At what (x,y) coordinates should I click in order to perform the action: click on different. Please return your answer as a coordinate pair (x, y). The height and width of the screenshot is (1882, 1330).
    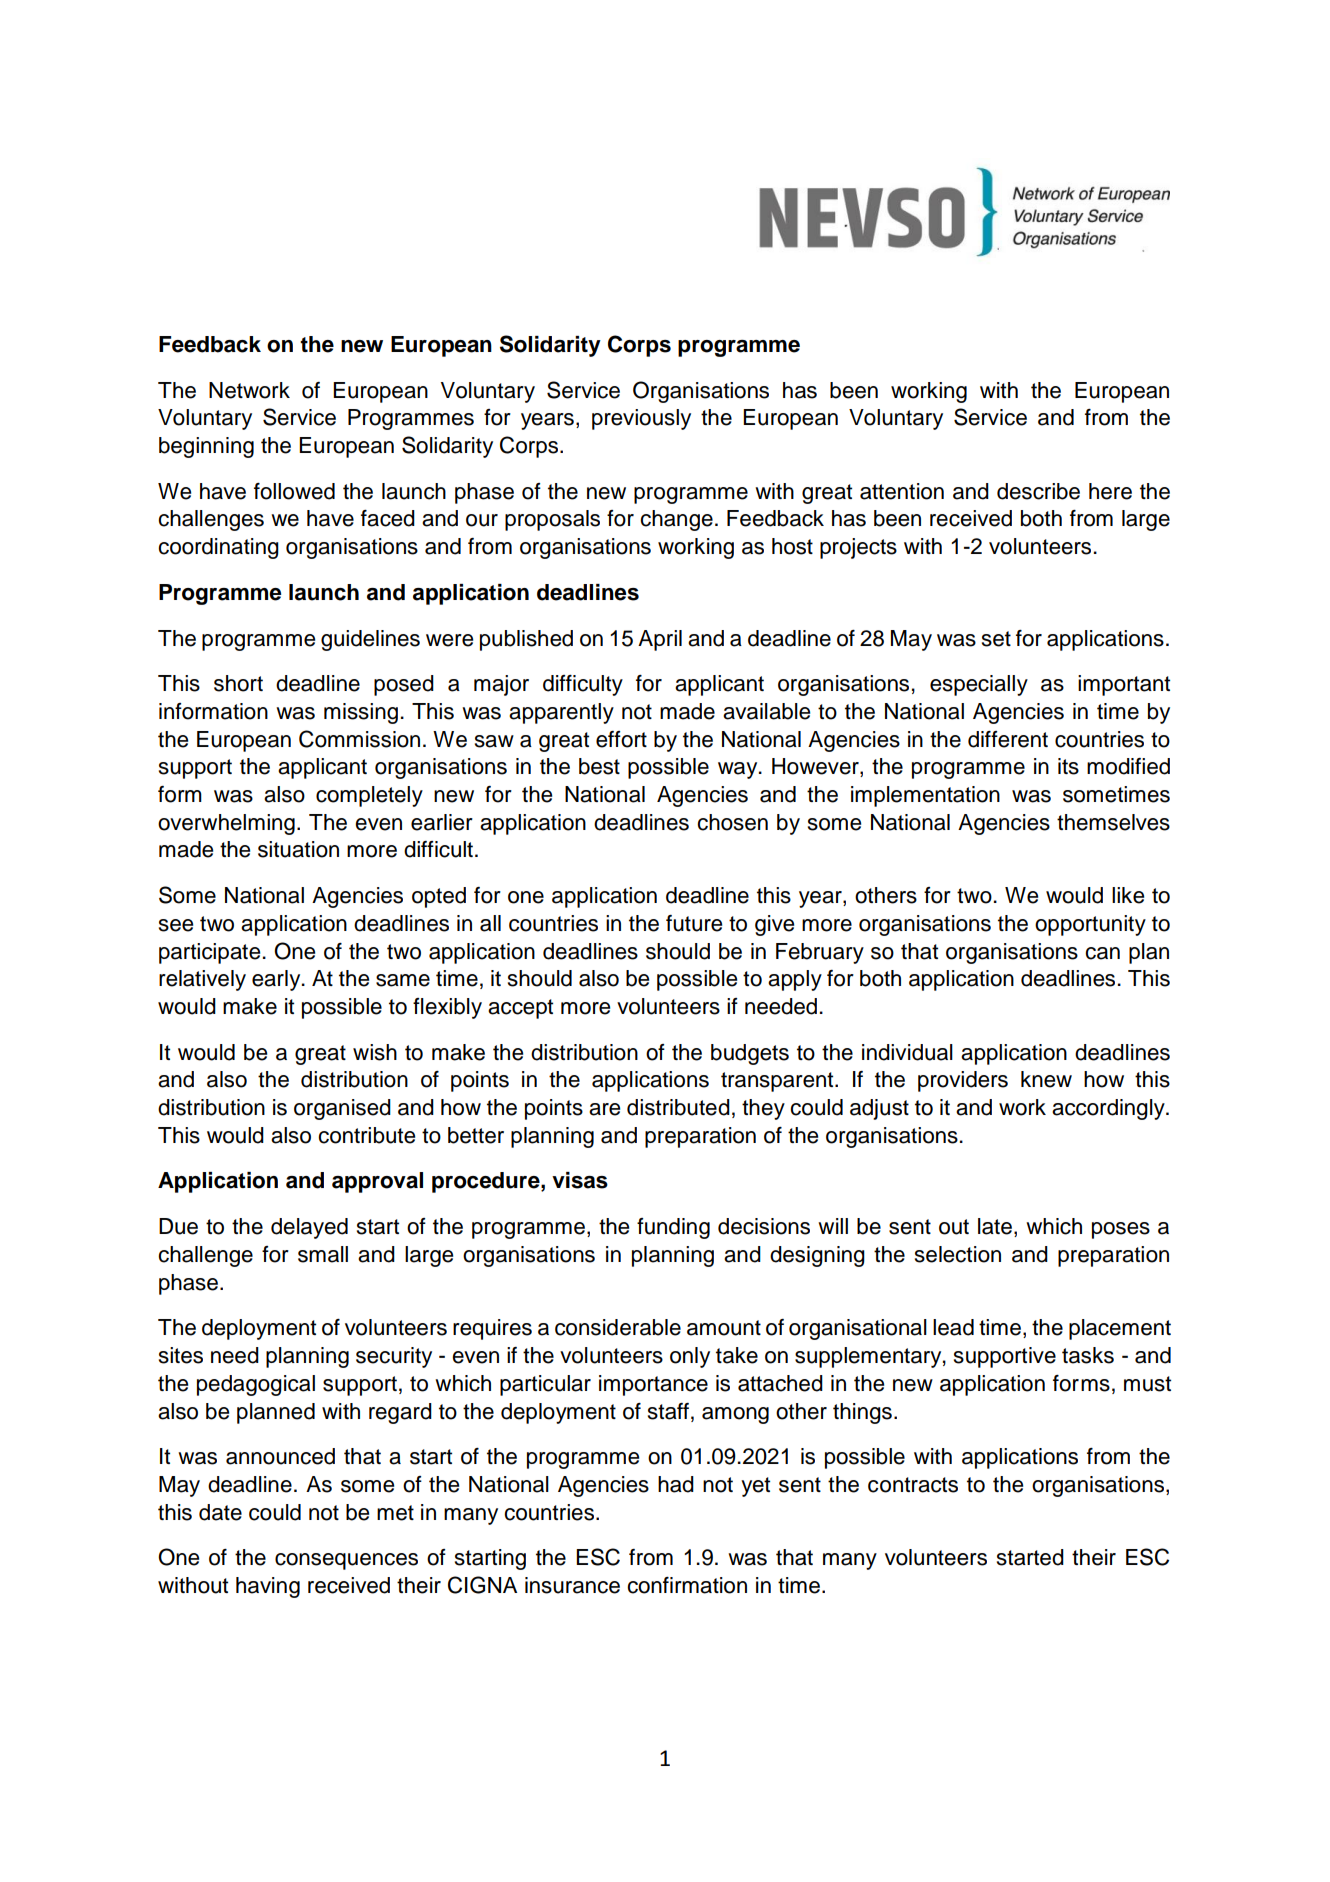
    Looking at the image, I should click on (1008, 739).
